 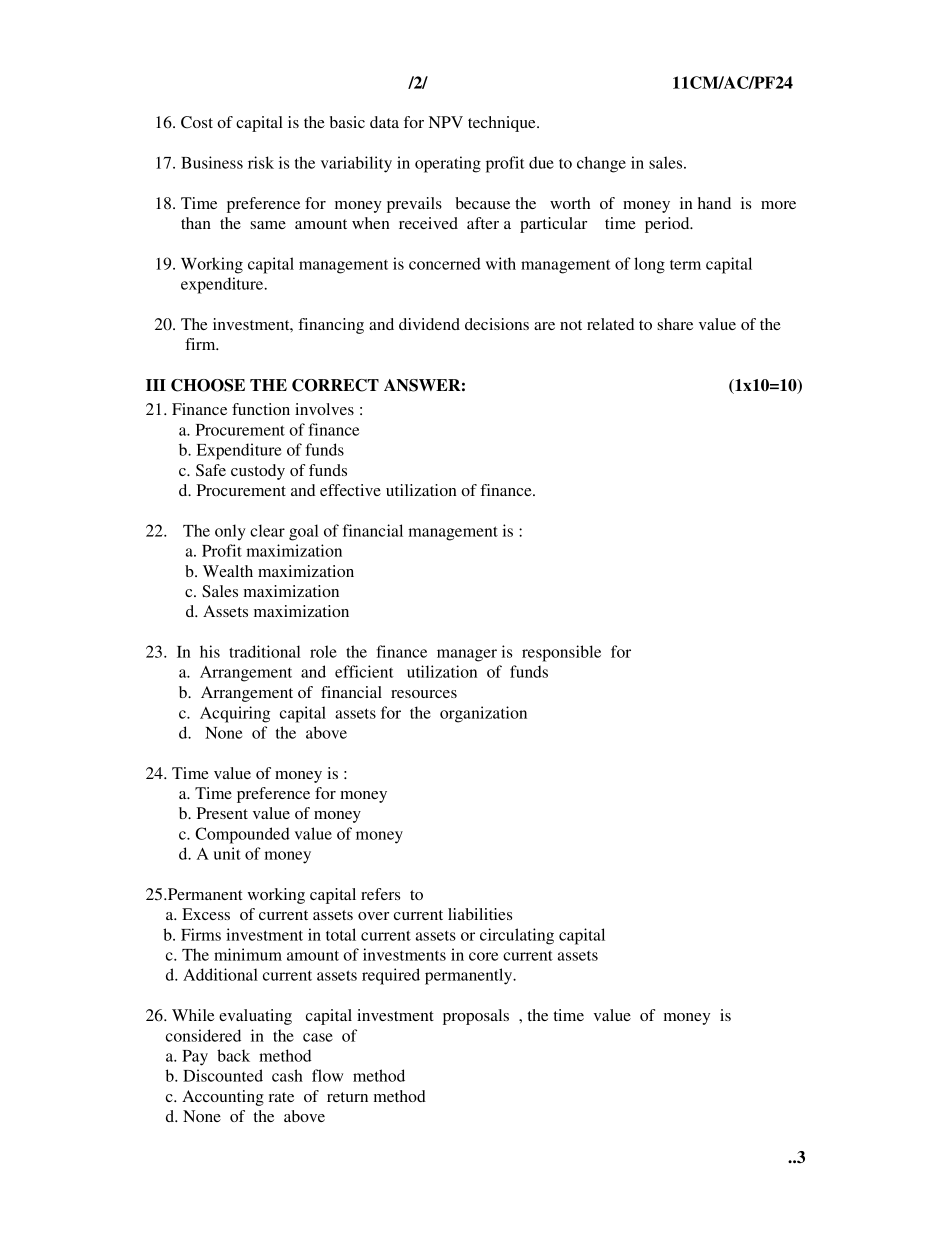 I want to click on proposals, so click(x=476, y=1017).
